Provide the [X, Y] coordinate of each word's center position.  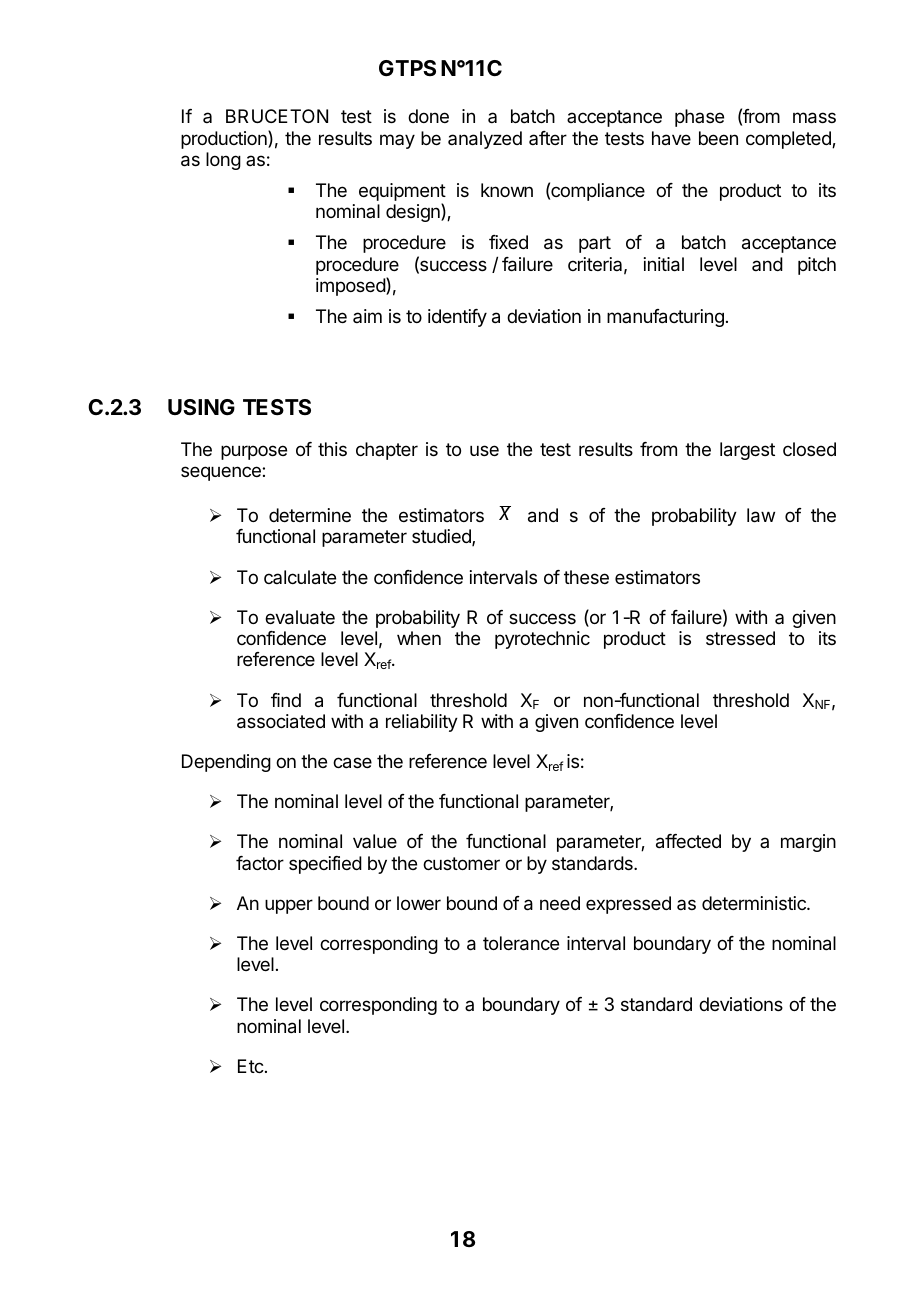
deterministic [755, 903]
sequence [222, 473]
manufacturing [665, 318]
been [718, 138]
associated [281, 721]
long [223, 161]
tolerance [521, 943]
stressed [740, 638]
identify [457, 318]
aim [367, 316]
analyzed [485, 140]
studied [442, 537]
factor [260, 863]
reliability [422, 723]
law [761, 515]
